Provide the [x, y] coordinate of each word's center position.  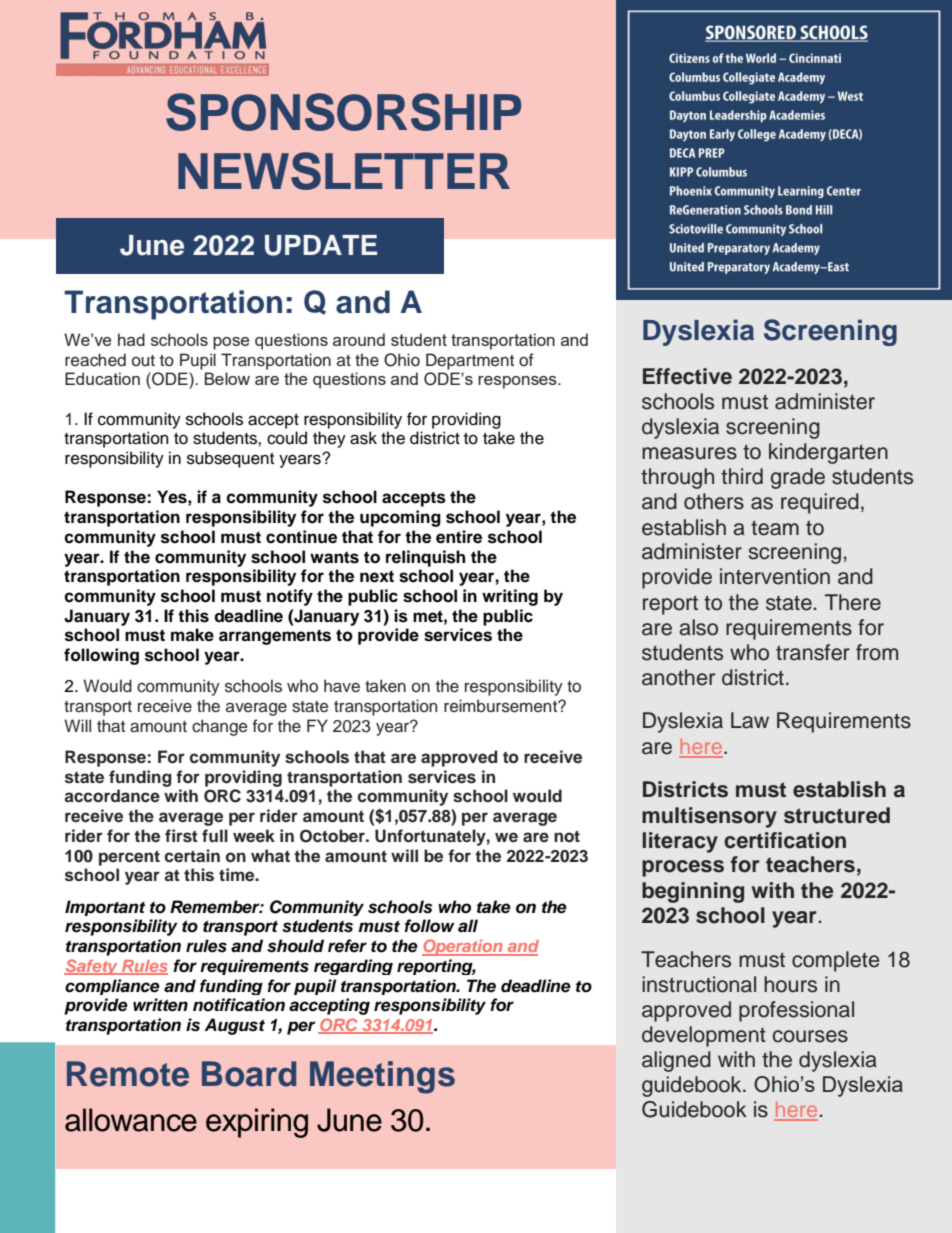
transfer [813, 652]
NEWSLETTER [344, 171]
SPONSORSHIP [343, 112]
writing [510, 597]
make [192, 635]
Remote [128, 1074]
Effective [687, 376]
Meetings [382, 1077]
